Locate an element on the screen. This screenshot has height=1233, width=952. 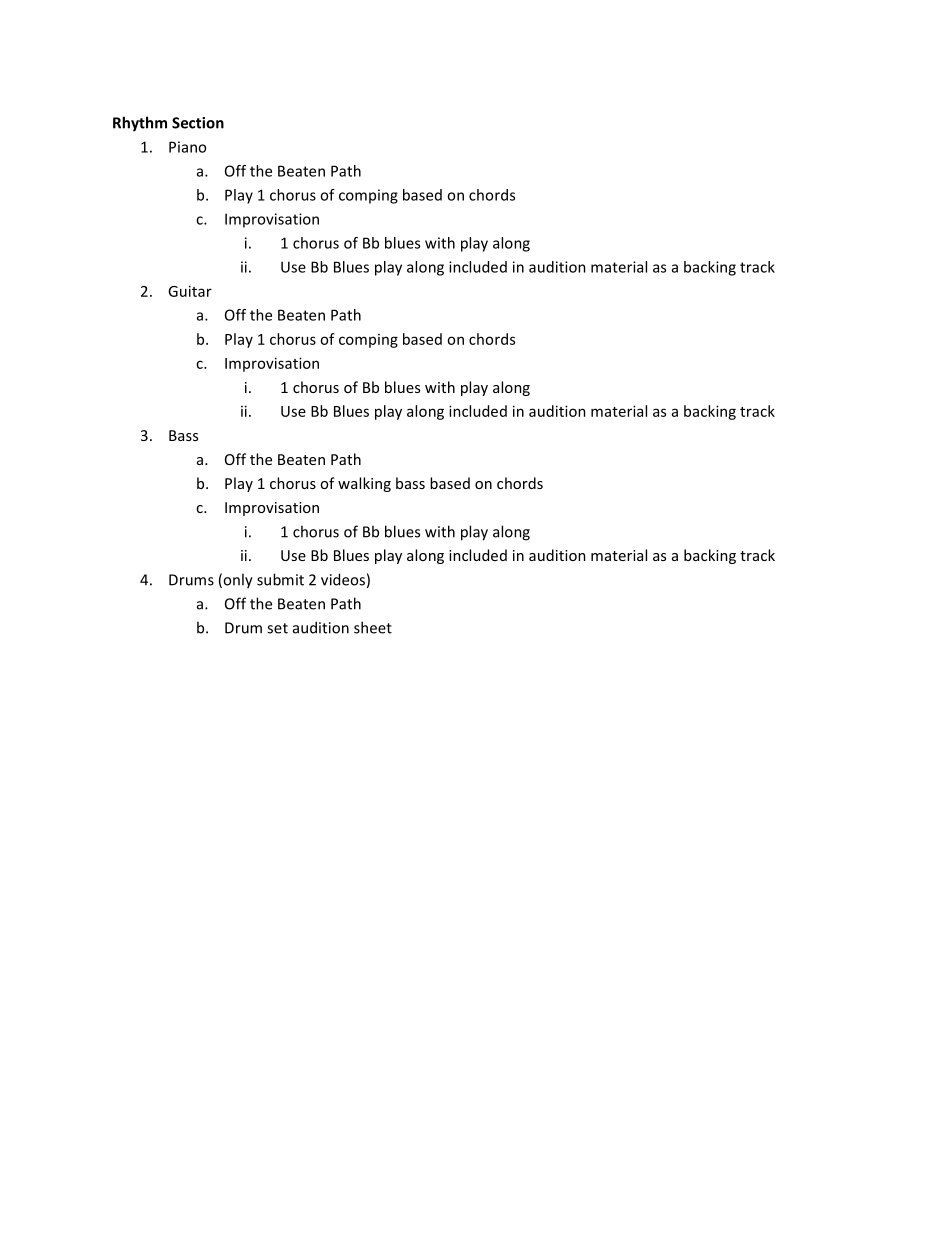
walking is located at coordinates (364, 484).
